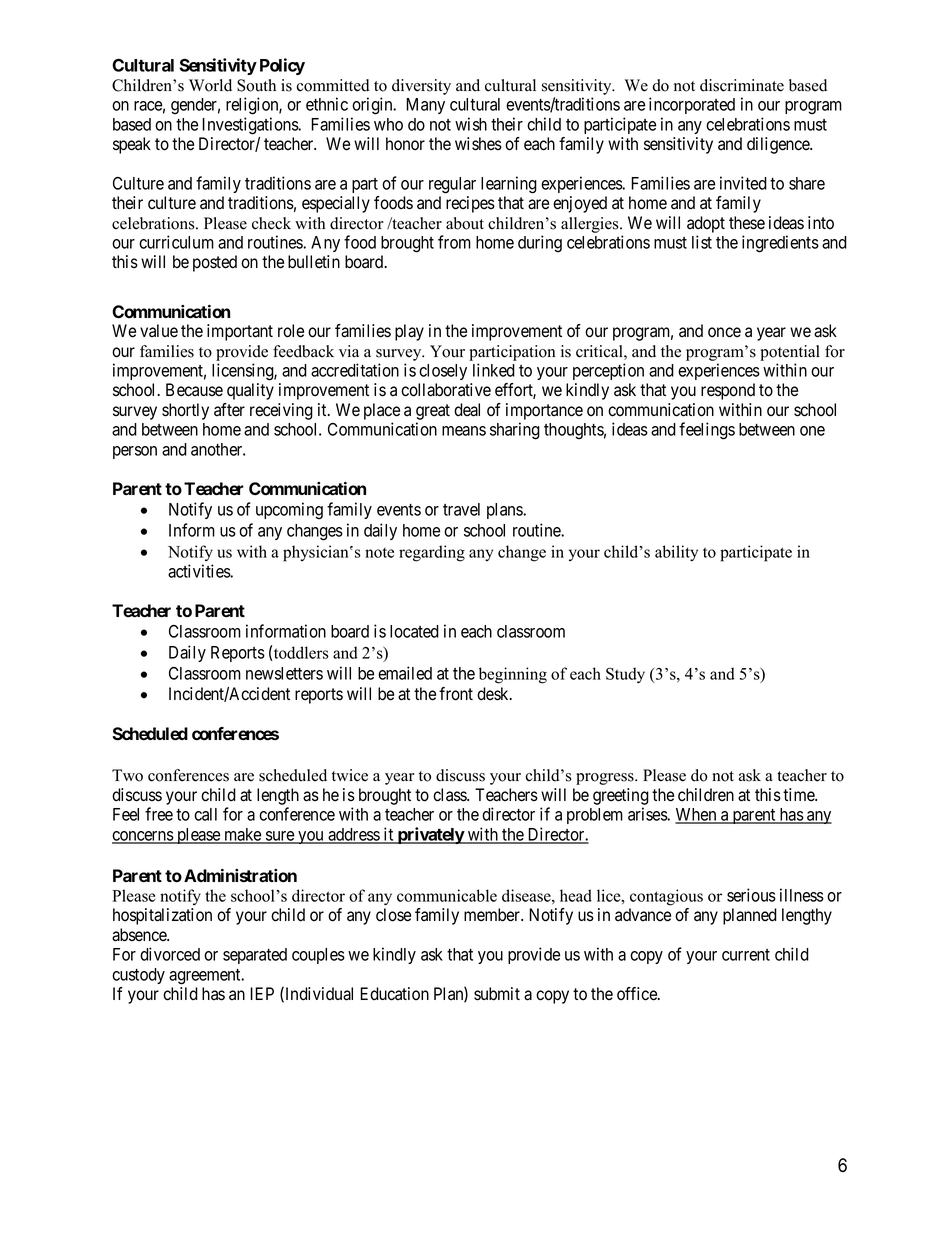 The width and height of the screenshot is (952, 1233). I want to click on posted, so click(215, 263).
